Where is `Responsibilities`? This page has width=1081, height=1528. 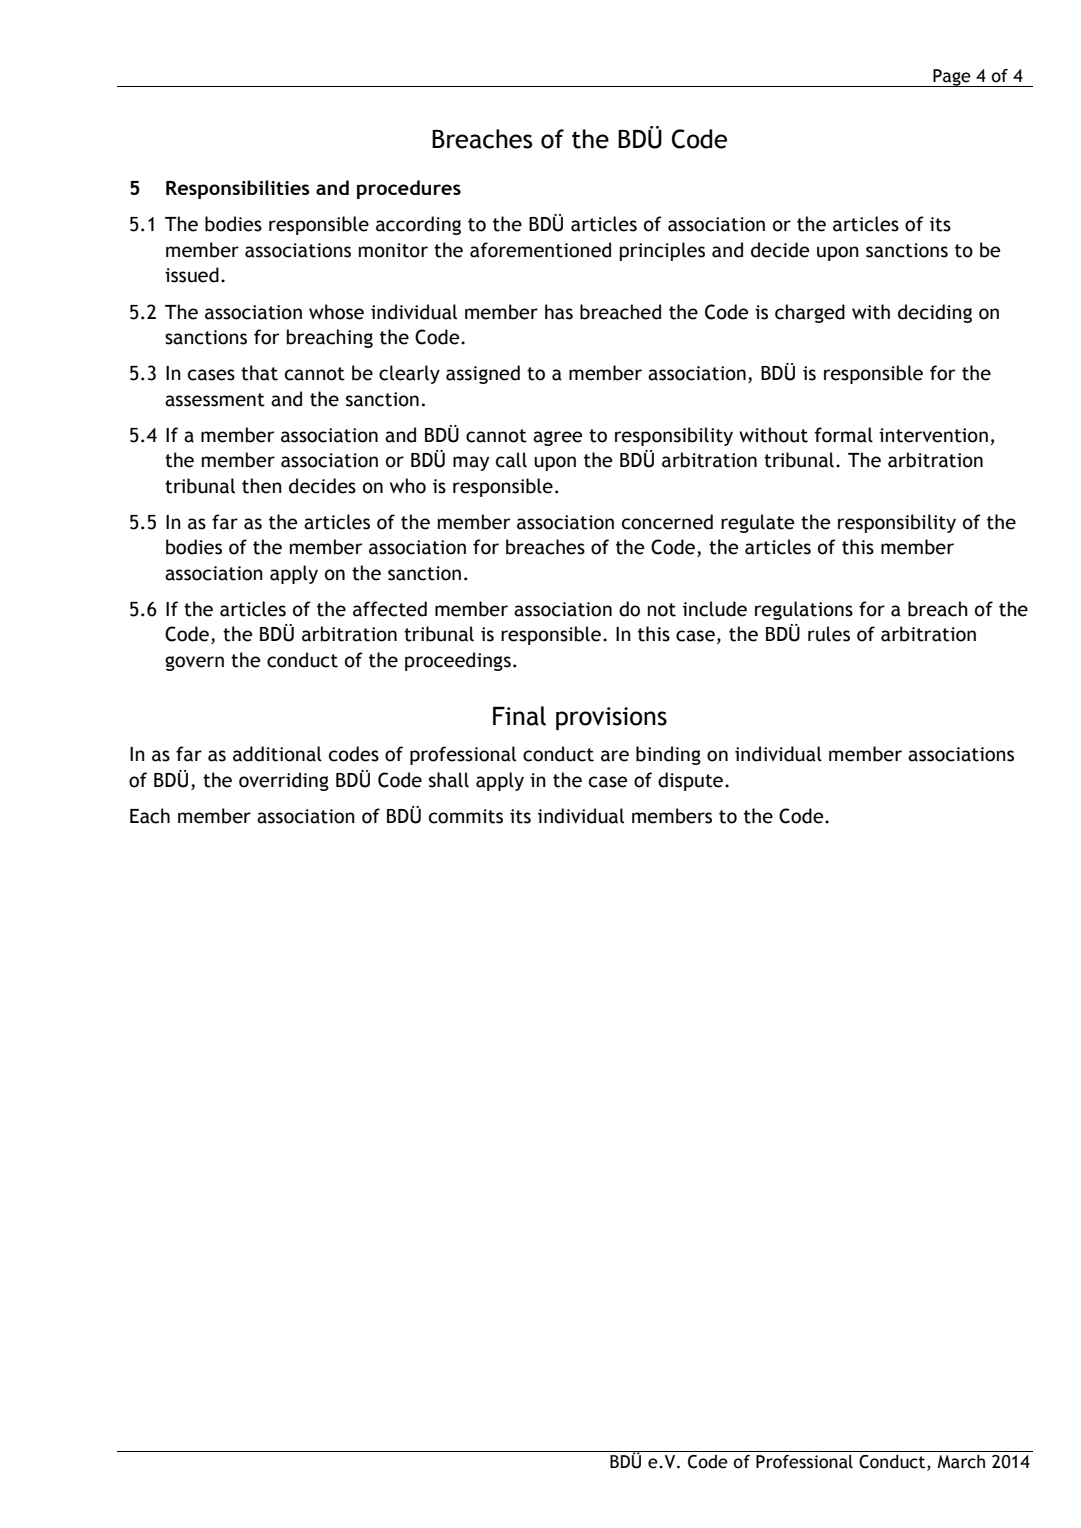
Responsibilities is located at coordinates (238, 189).
